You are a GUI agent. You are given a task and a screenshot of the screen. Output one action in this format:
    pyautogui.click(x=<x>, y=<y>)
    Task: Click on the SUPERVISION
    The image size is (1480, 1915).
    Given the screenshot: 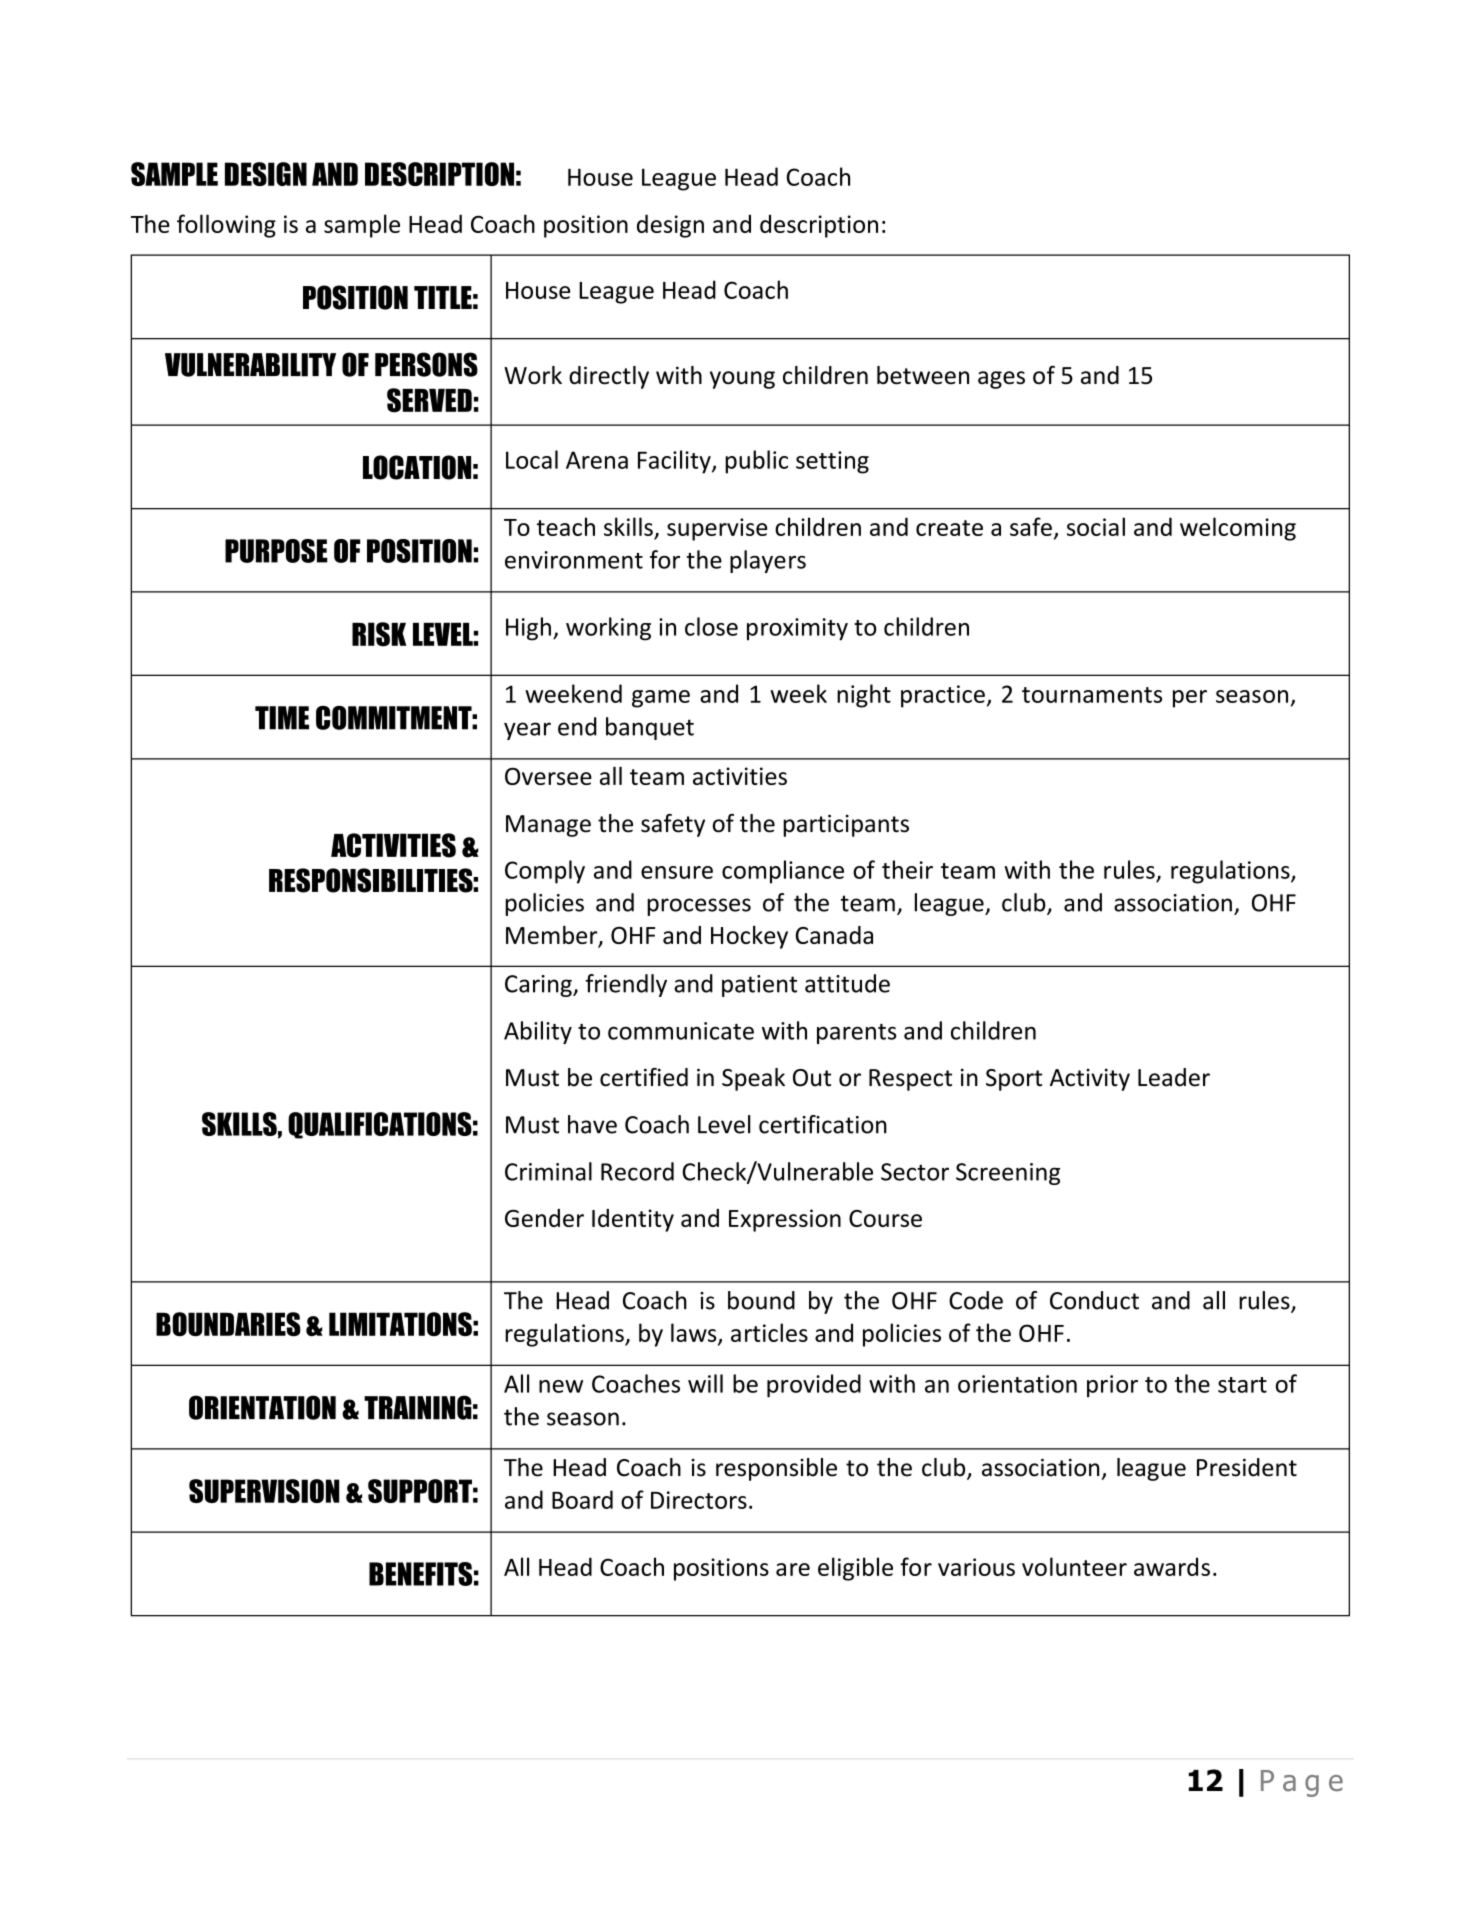 What is the action you would take?
    pyautogui.click(x=264, y=1491)
